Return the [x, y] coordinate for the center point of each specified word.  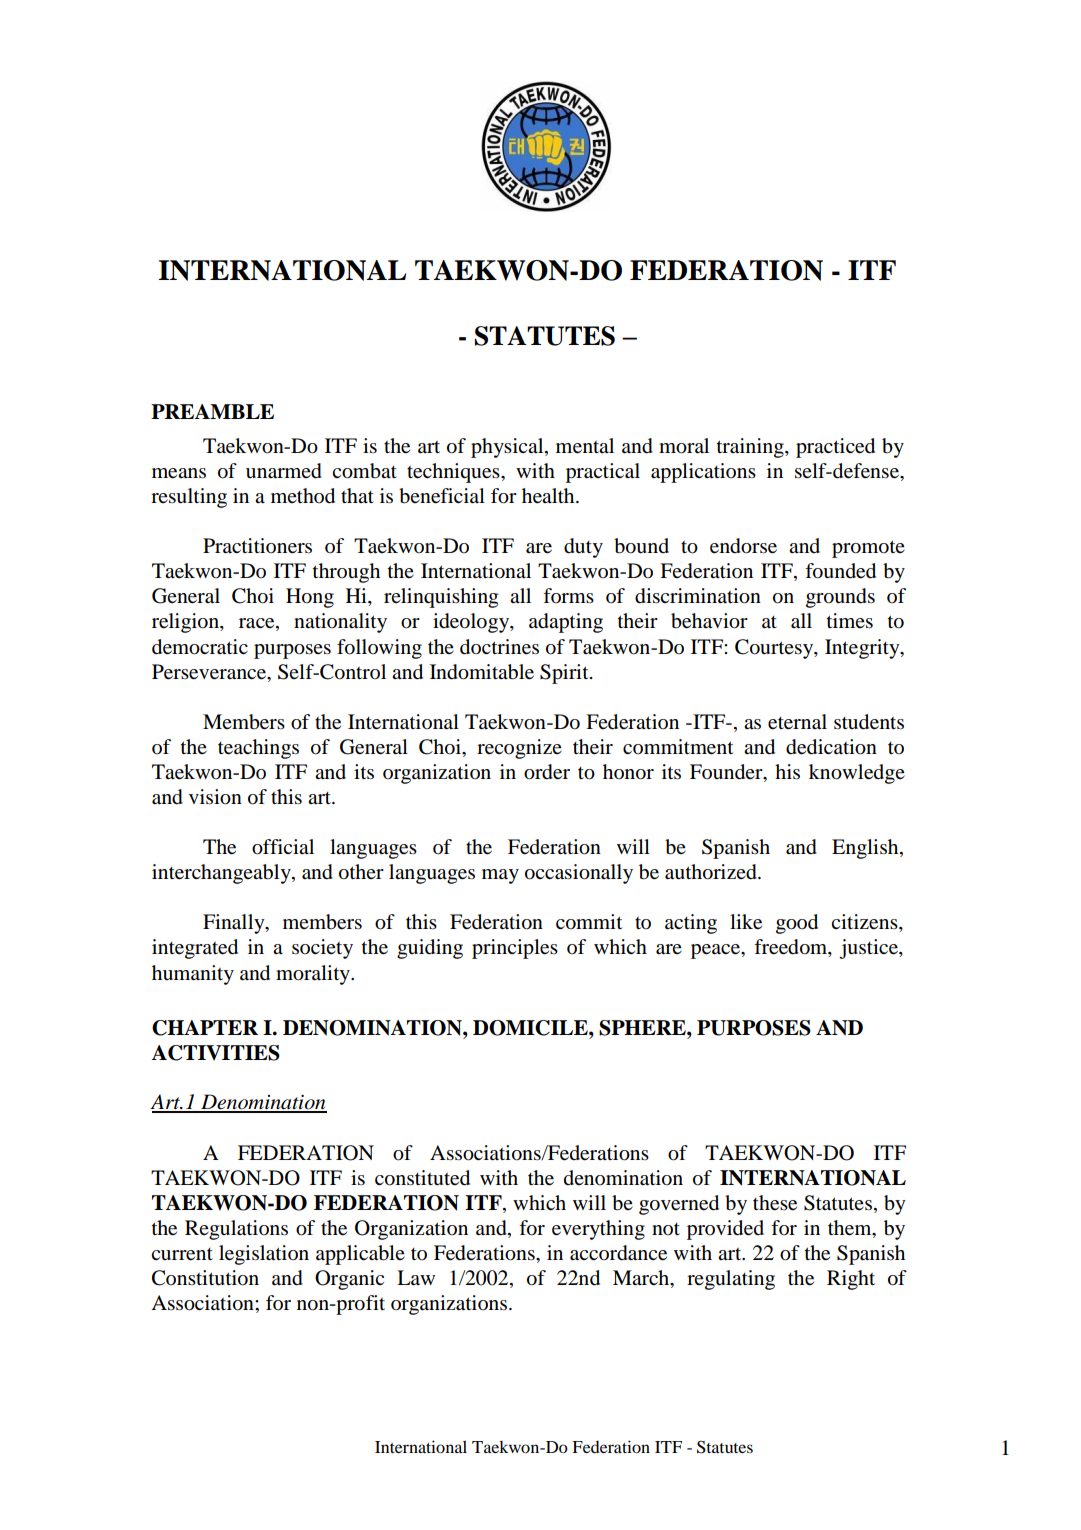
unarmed [284, 471]
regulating [731, 1280]
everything [598, 1230]
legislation [264, 1255]
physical [508, 448]
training [751, 448]
